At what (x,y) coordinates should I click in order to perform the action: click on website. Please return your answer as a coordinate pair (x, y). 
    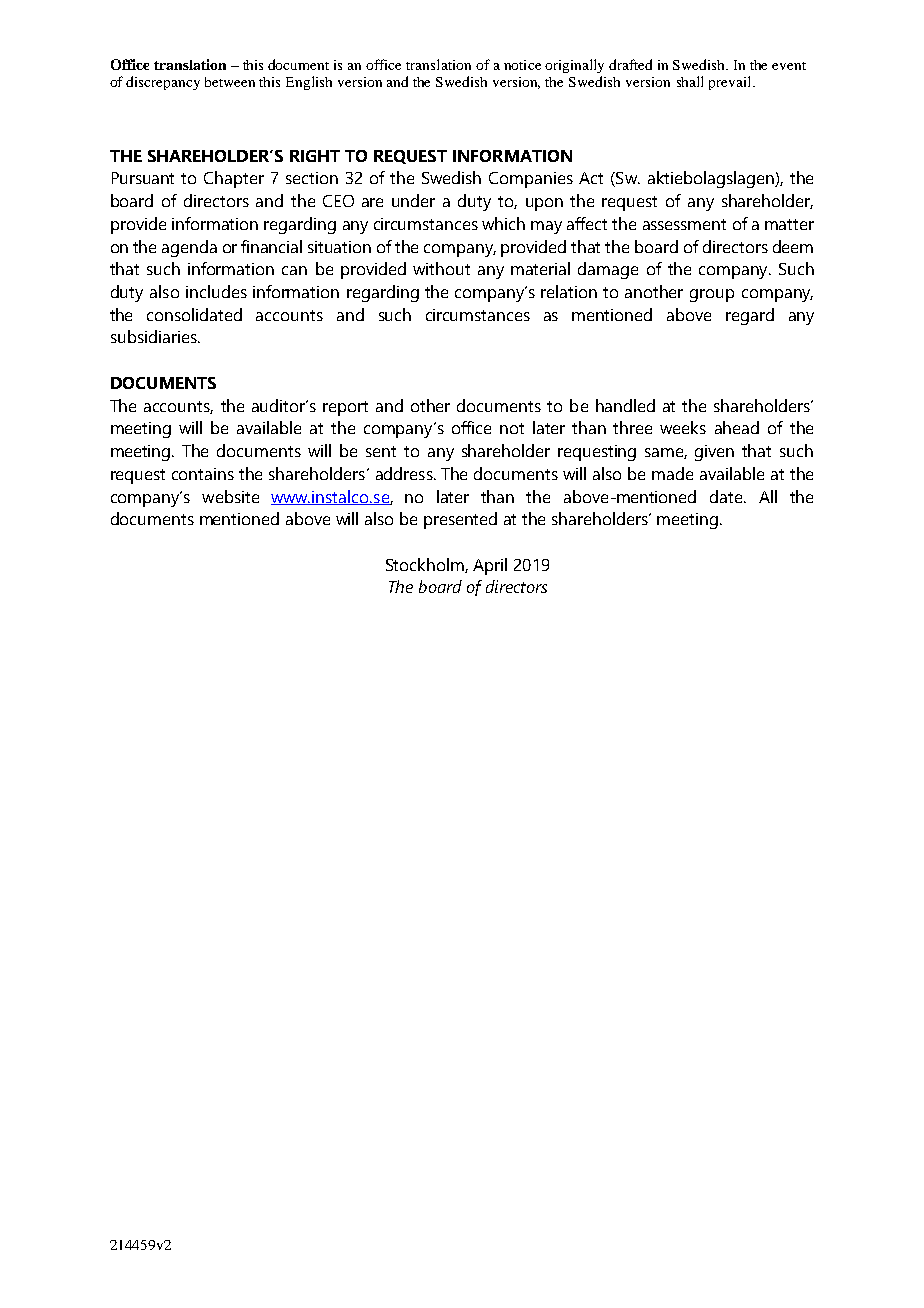
    Looking at the image, I should click on (230, 496).
